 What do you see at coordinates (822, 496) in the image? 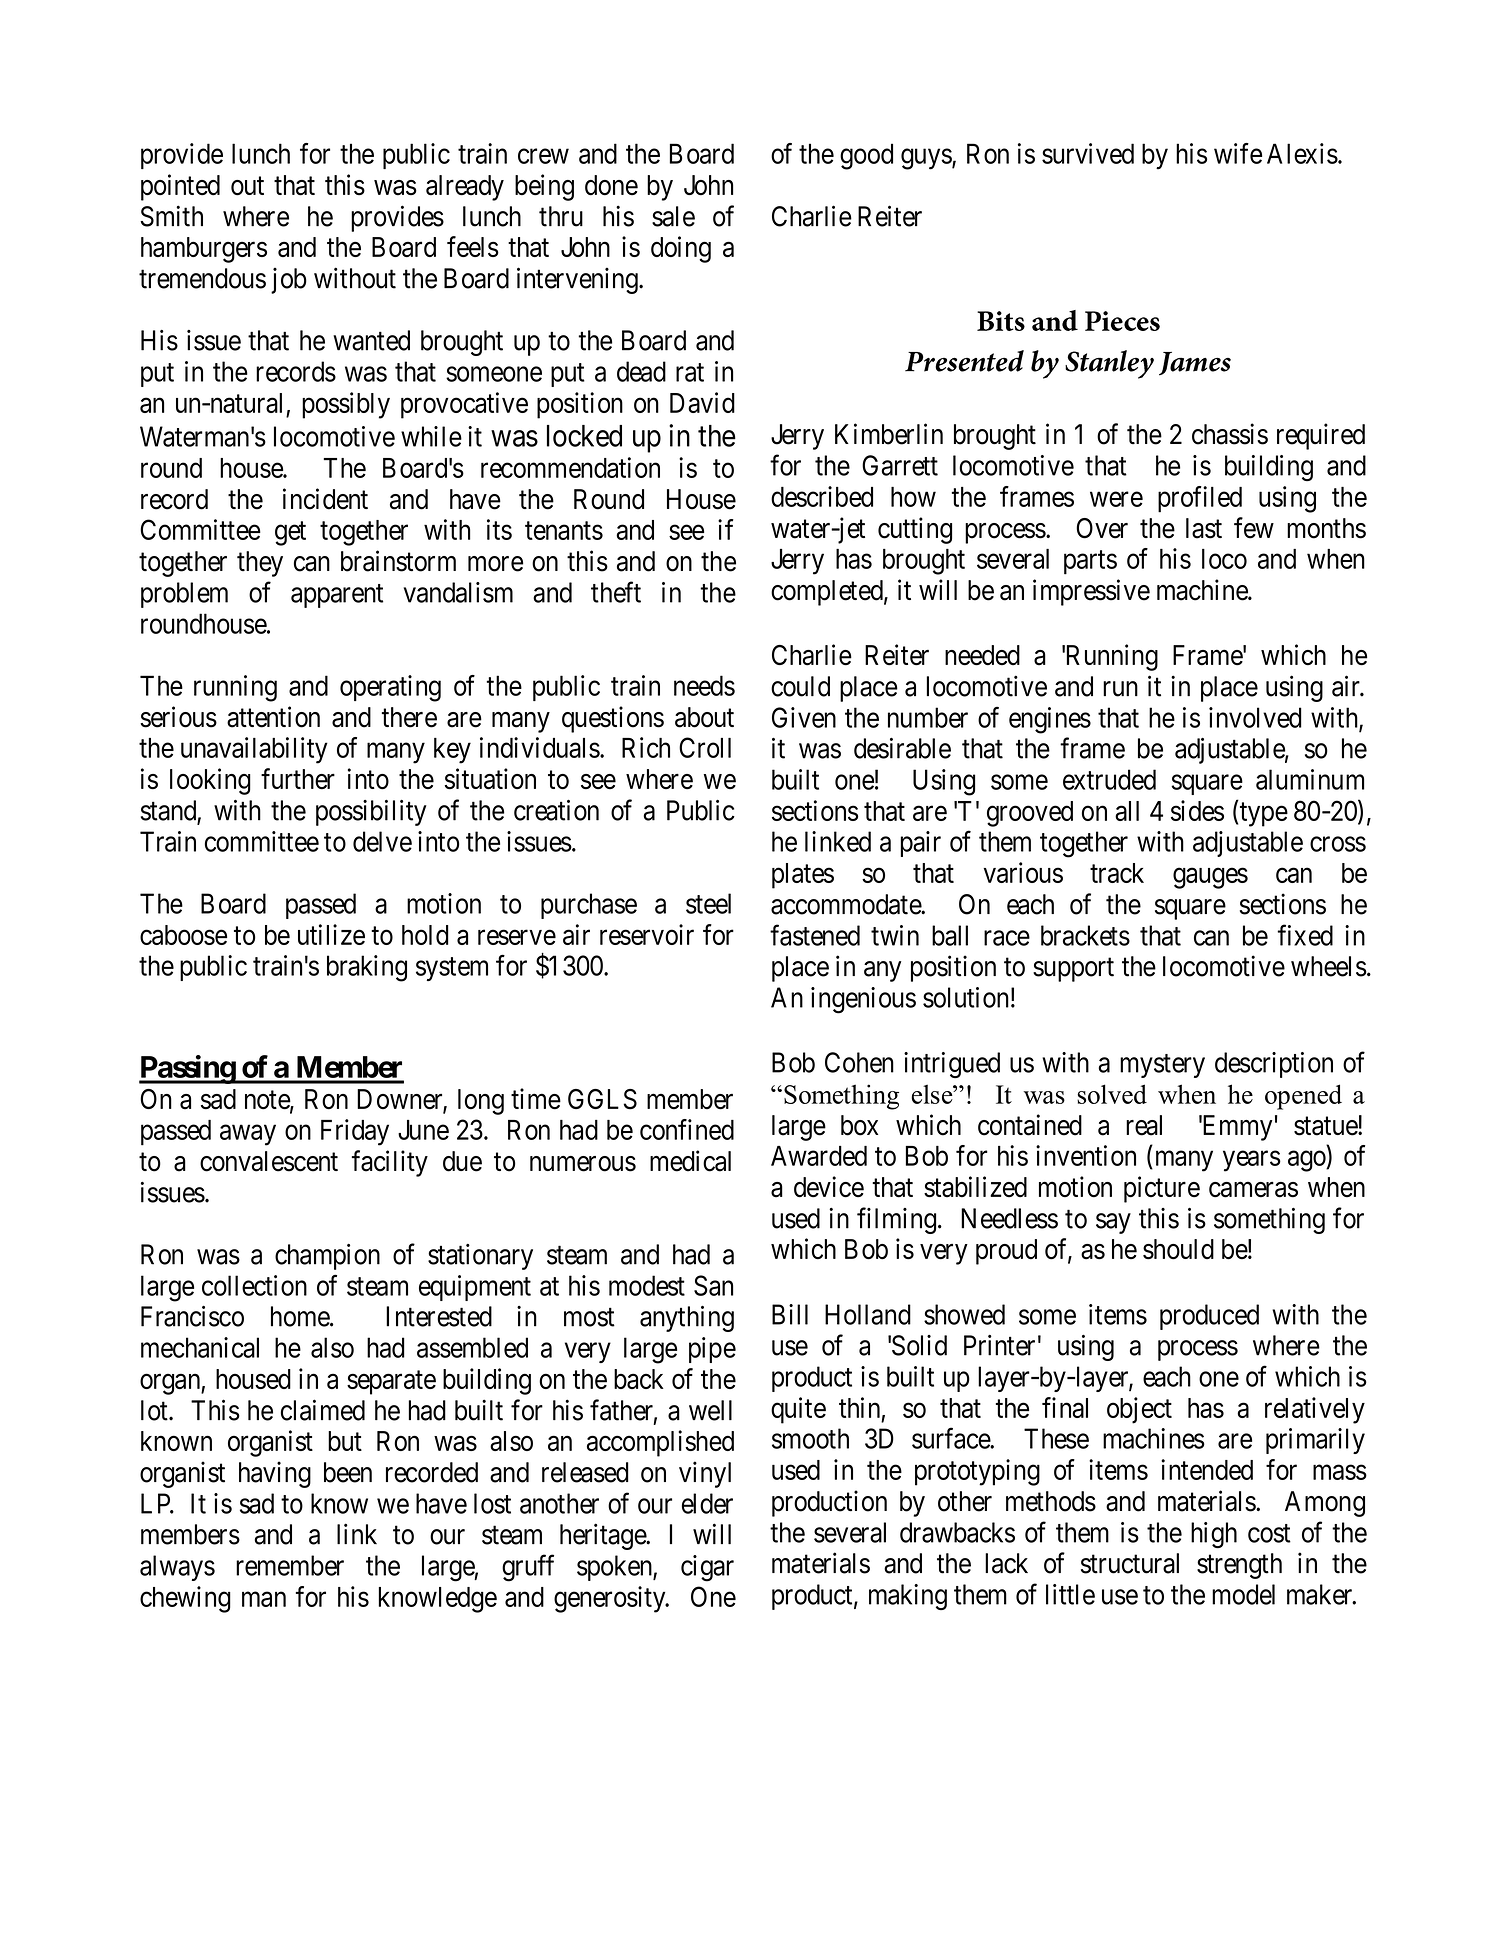
I see `described` at bounding box center [822, 496].
